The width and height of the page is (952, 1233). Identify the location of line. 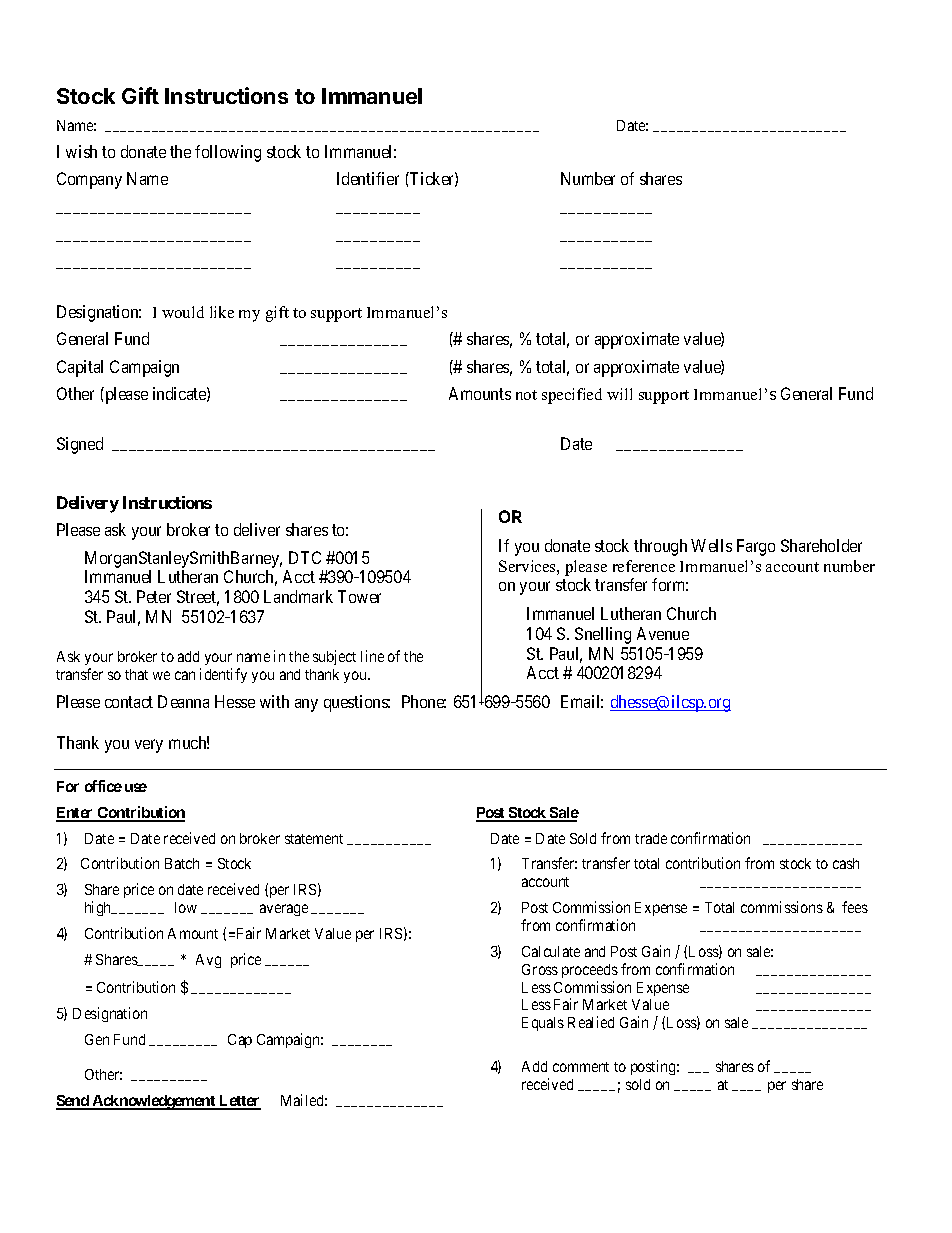
(372, 656).
